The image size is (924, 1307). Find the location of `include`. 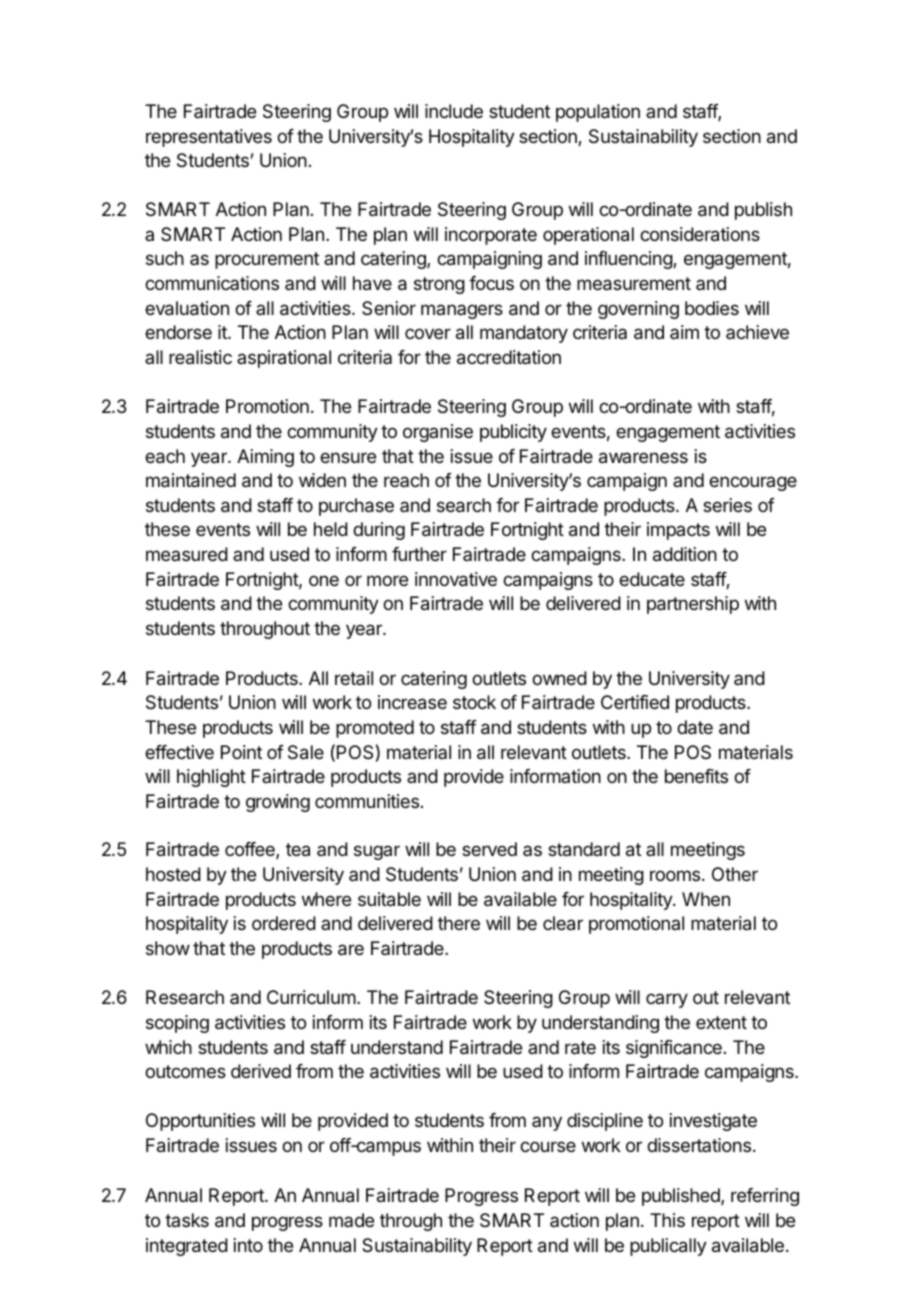

include is located at coordinates (454, 111).
